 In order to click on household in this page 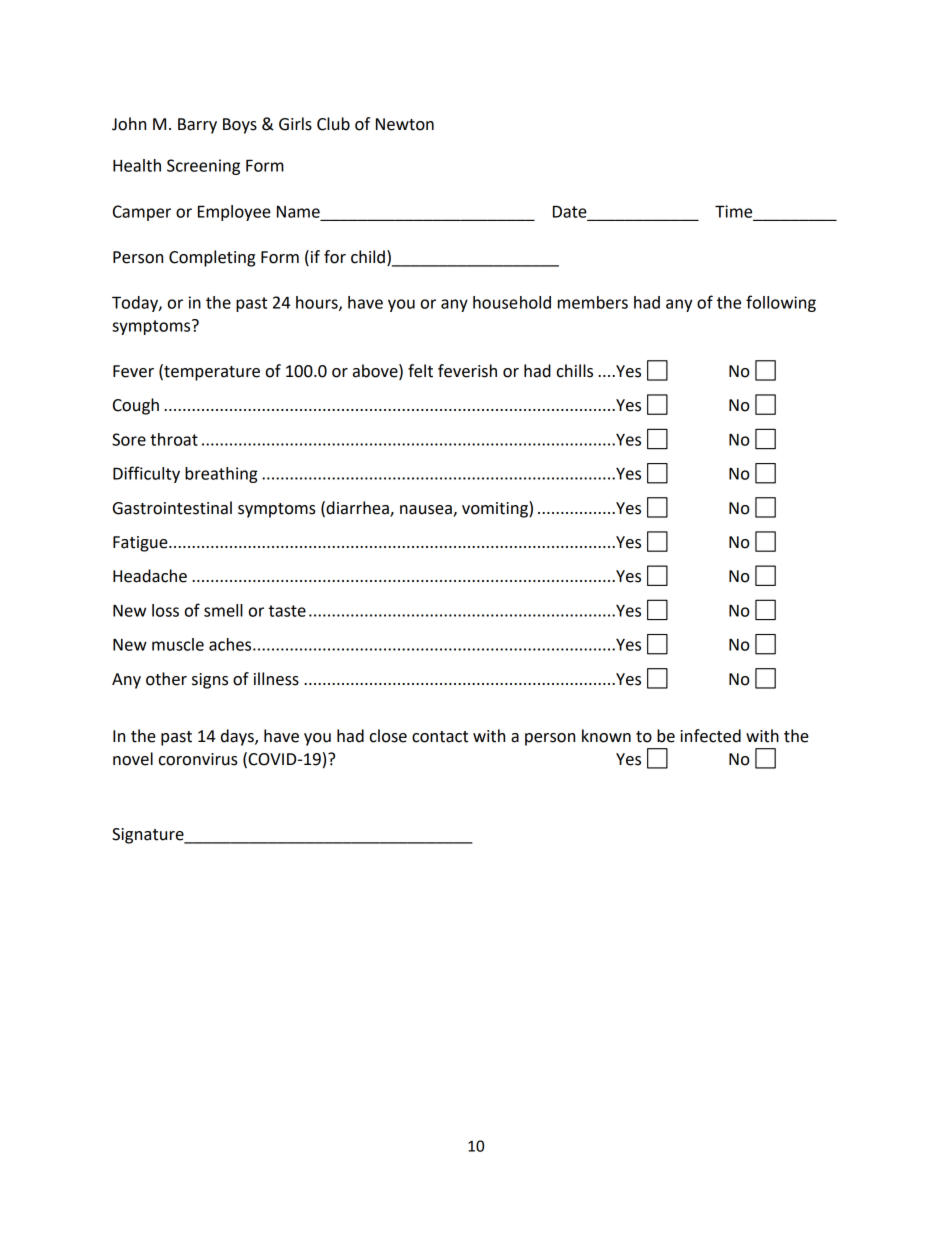, I will do `click(512, 302)`.
